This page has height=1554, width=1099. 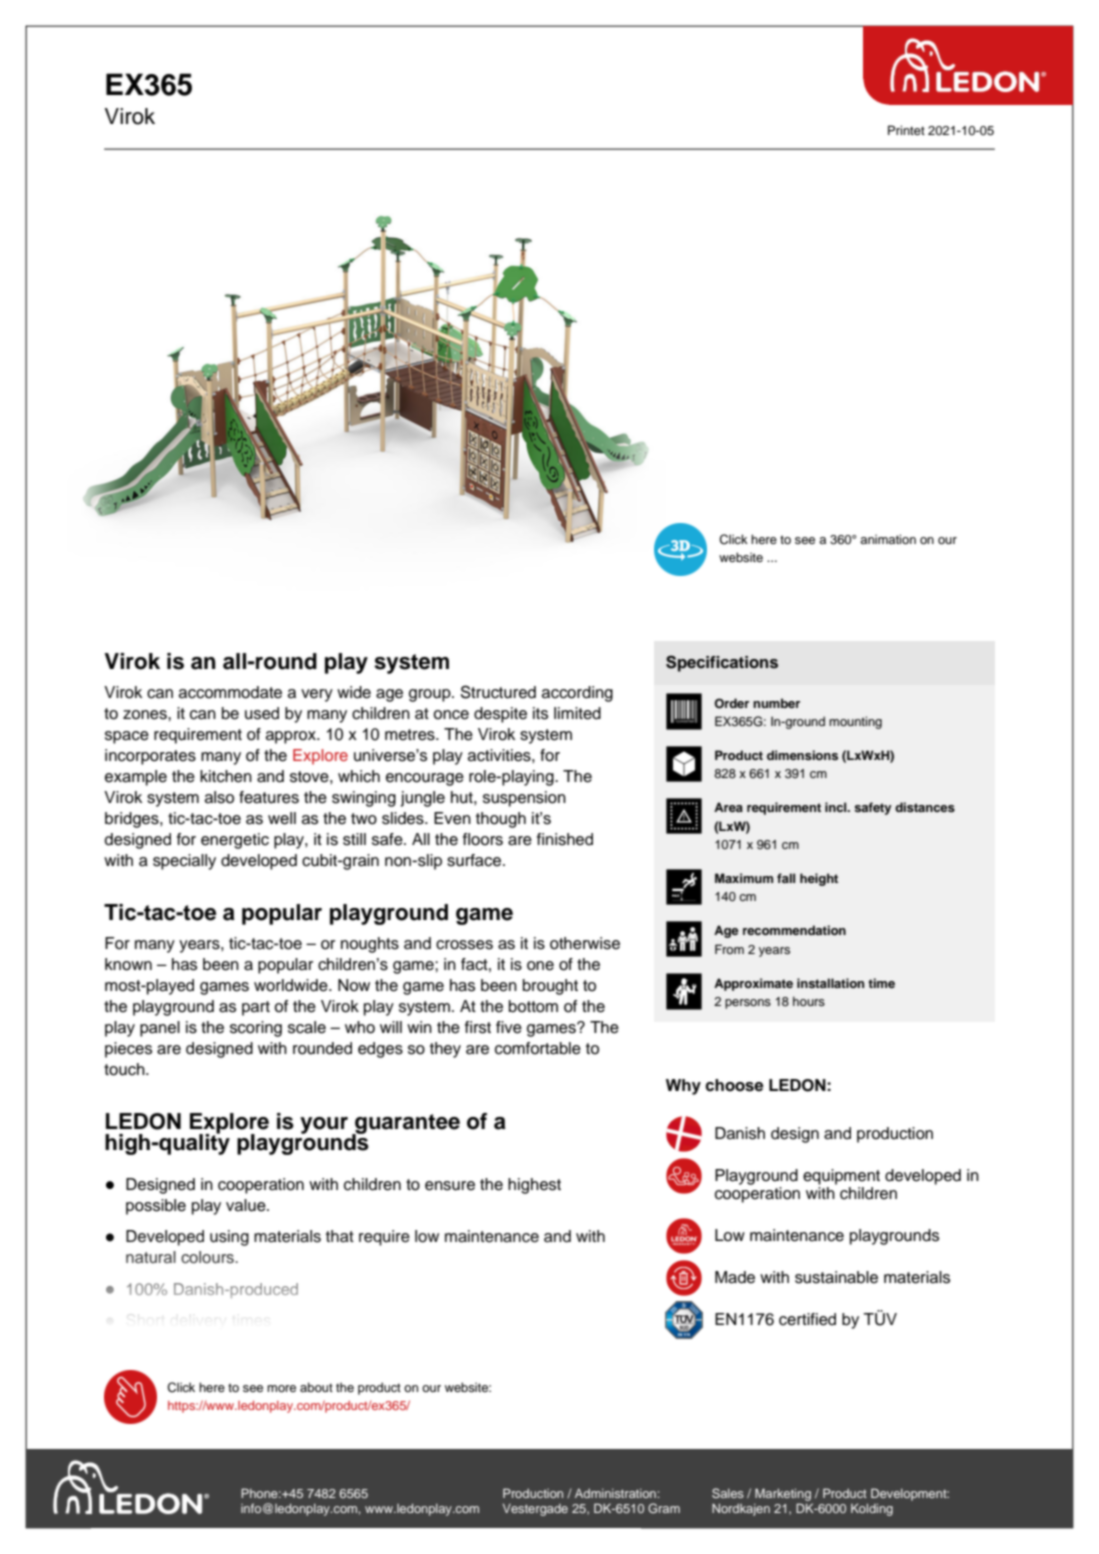 What do you see at coordinates (256, 1029) in the page?
I see `scoring` at bounding box center [256, 1029].
